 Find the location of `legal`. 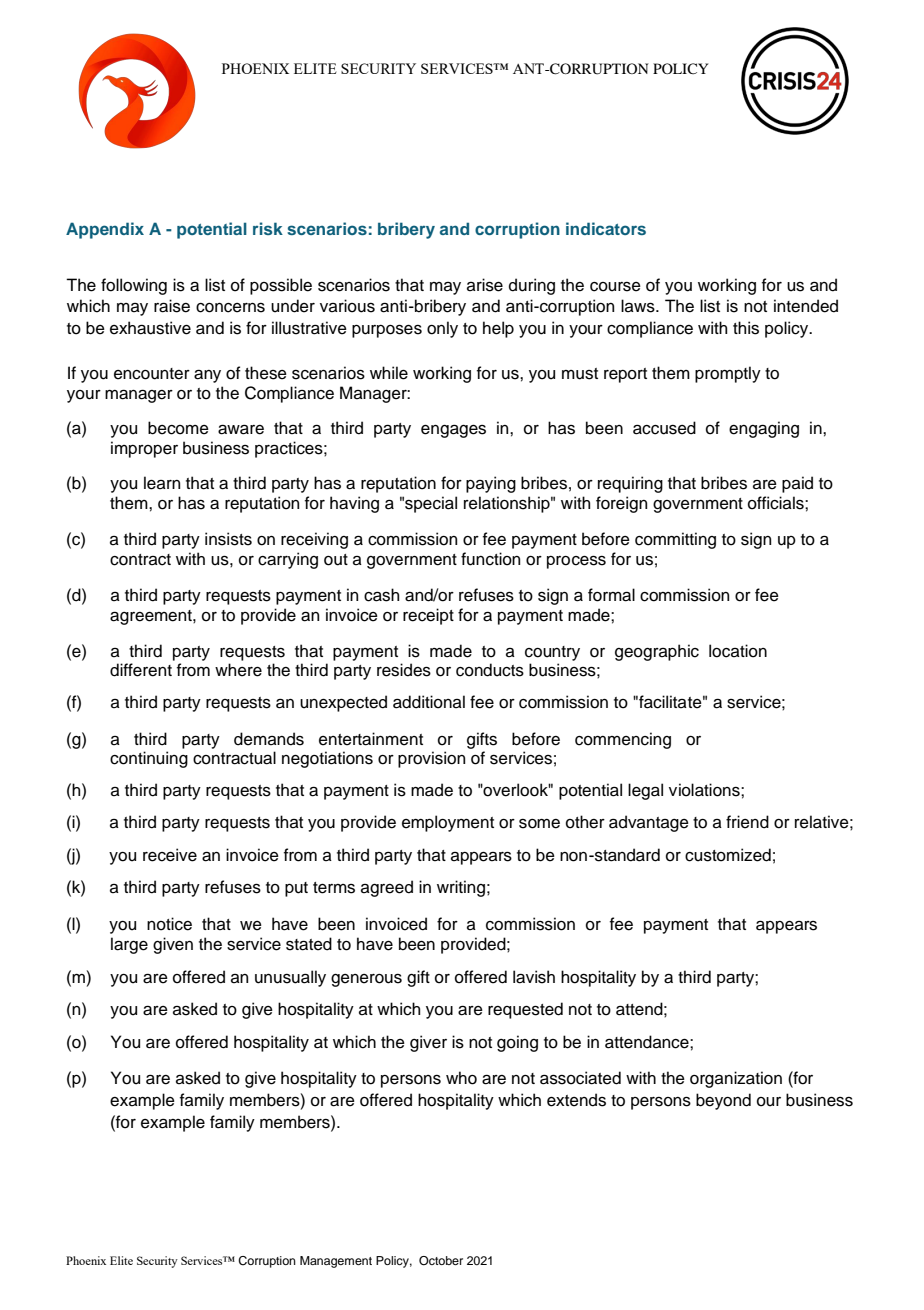

legal is located at coordinates (645, 791).
